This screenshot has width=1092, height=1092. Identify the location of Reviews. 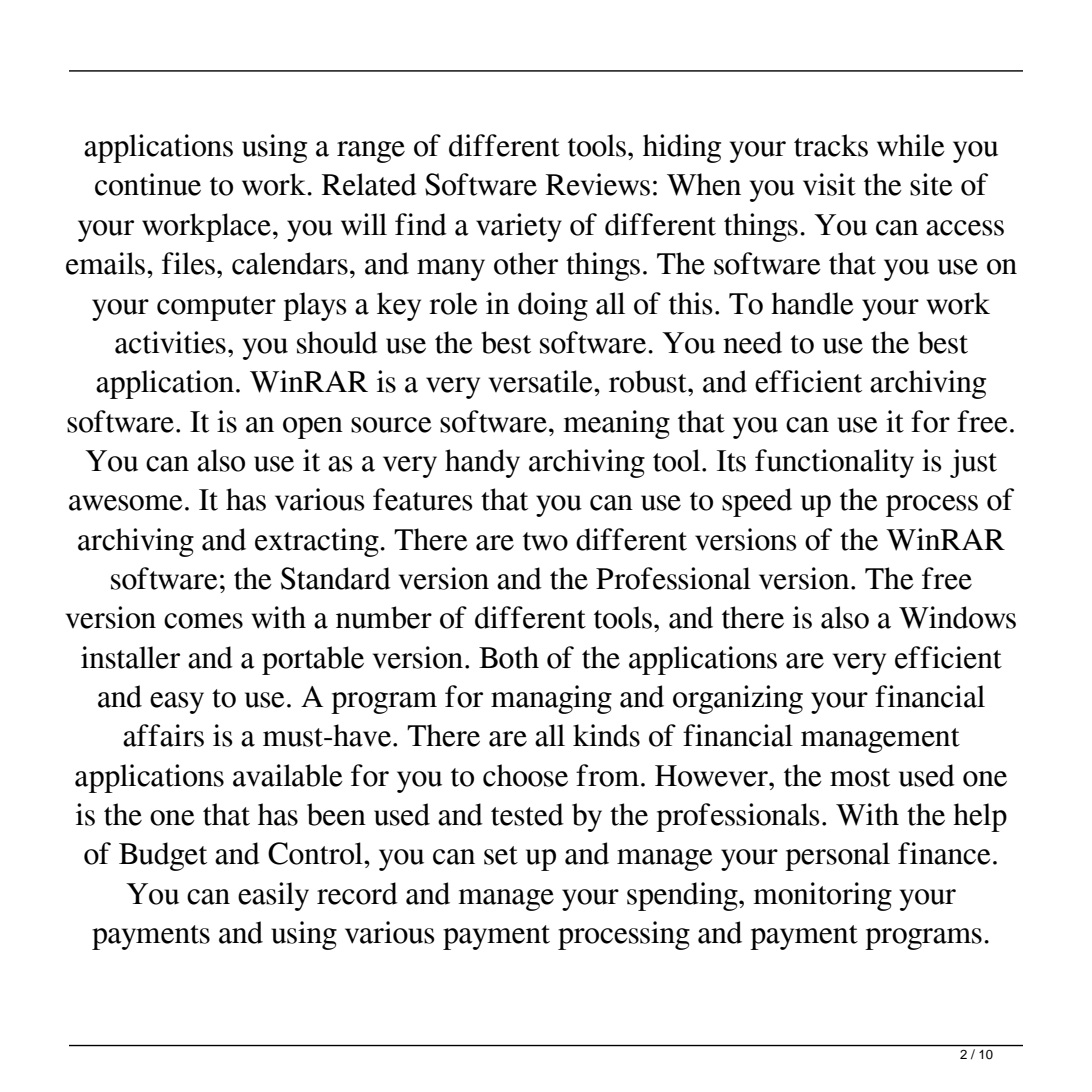
(598, 184).
